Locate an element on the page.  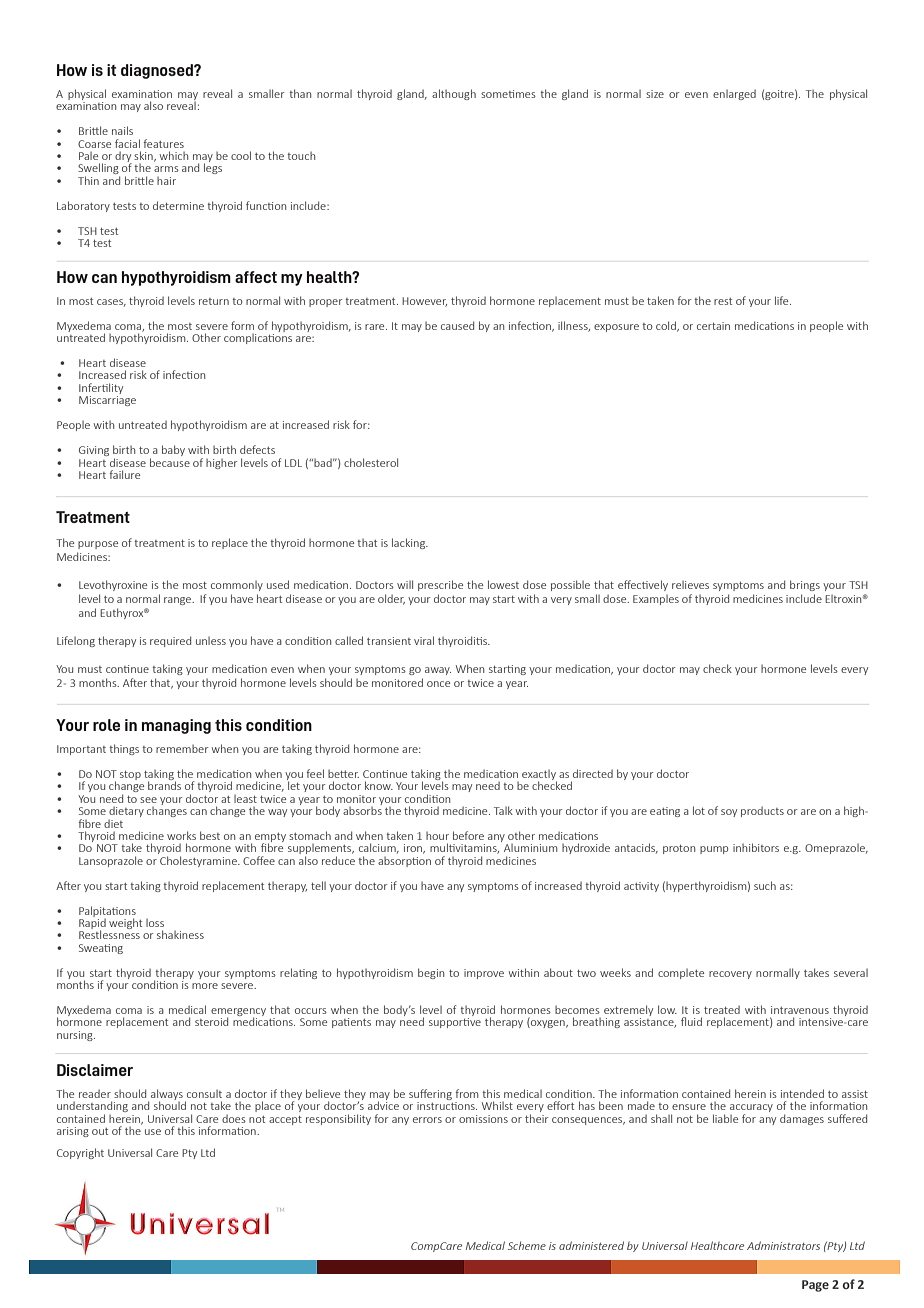
once is located at coordinates (438, 684).
